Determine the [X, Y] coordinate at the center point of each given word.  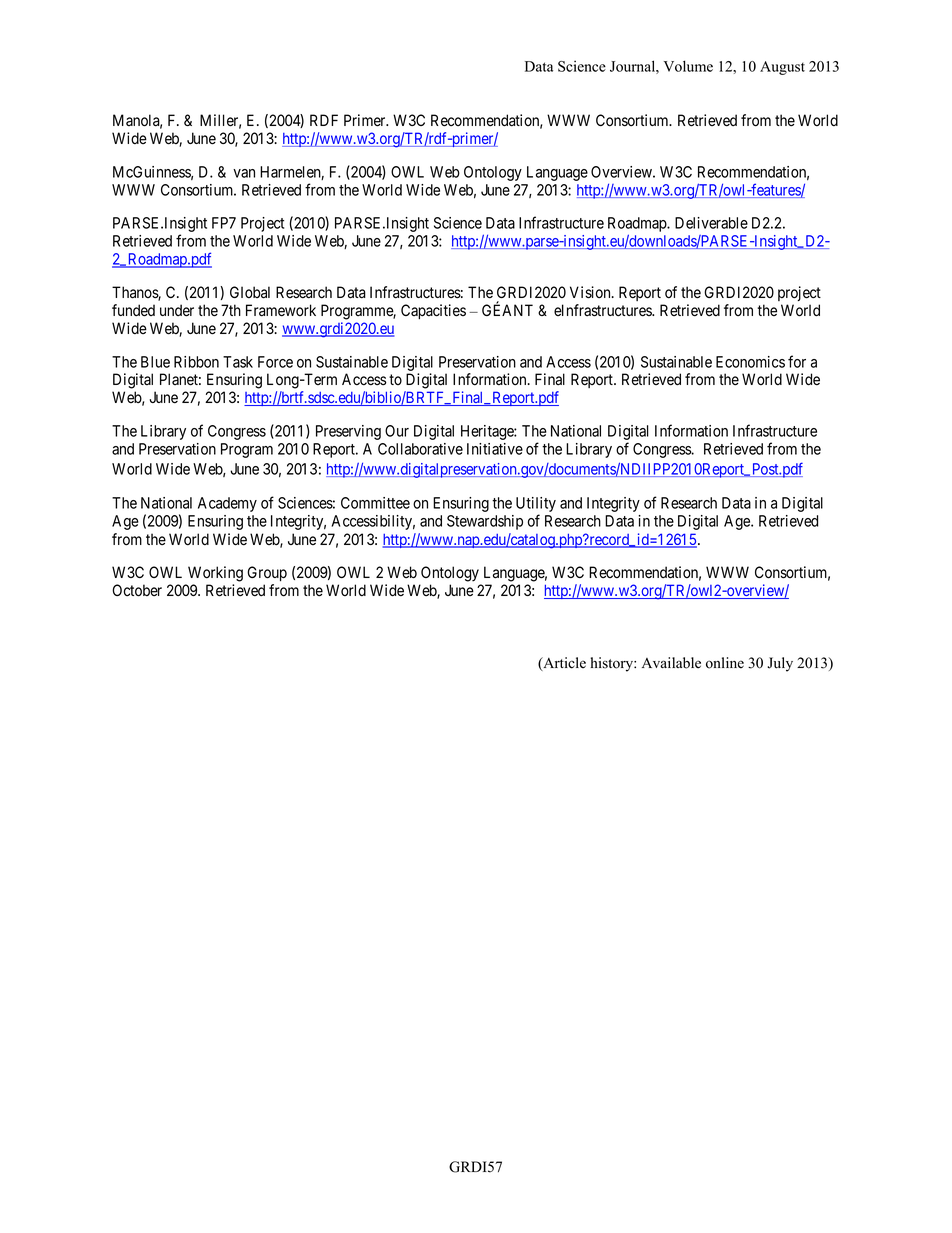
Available [671, 663]
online [725, 663]
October [137, 590]
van [244, 173]
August [782, 68]
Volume [688, 66]
